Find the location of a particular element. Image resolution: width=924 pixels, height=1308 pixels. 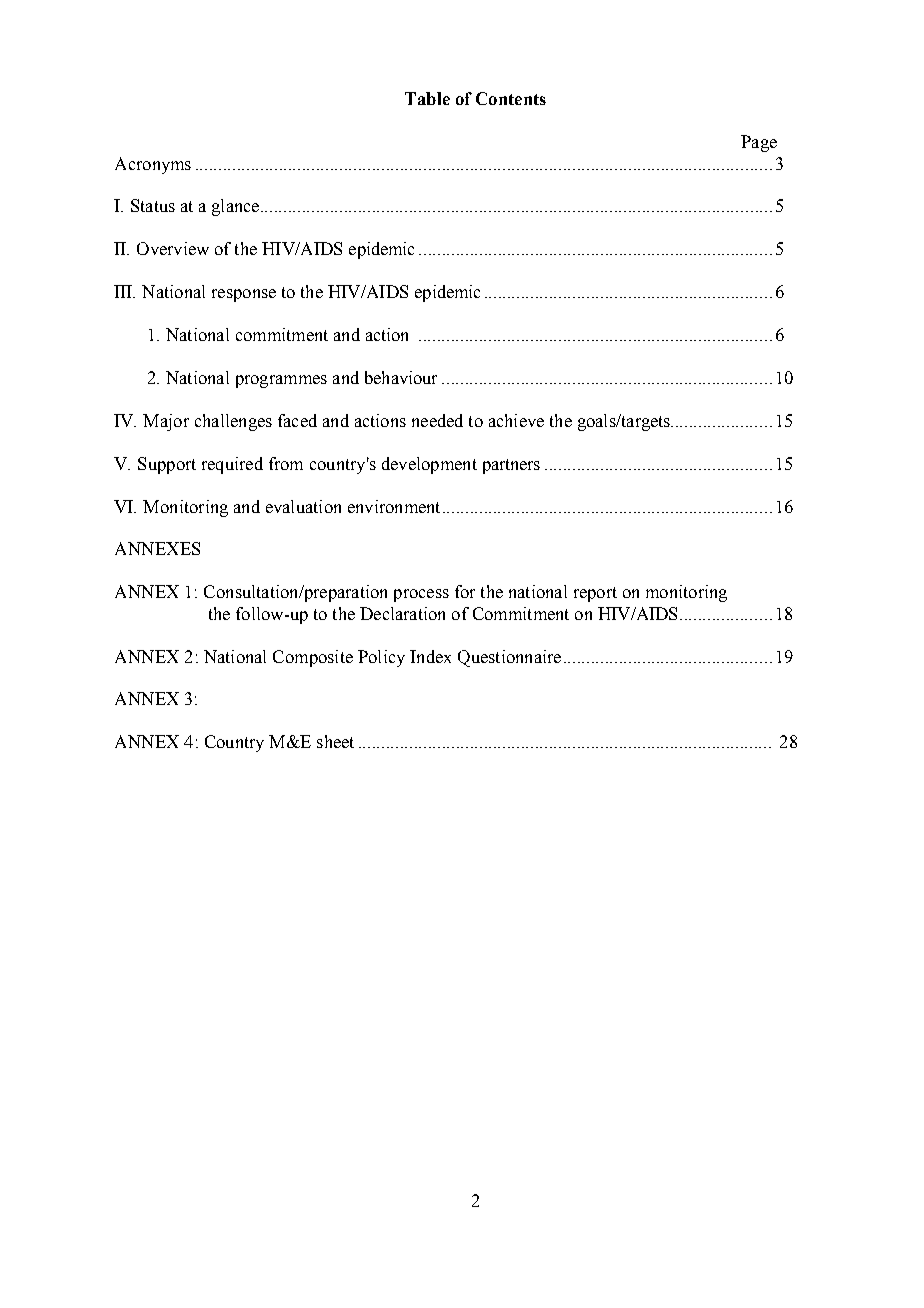

needed is located at coordinates (437, 420).
